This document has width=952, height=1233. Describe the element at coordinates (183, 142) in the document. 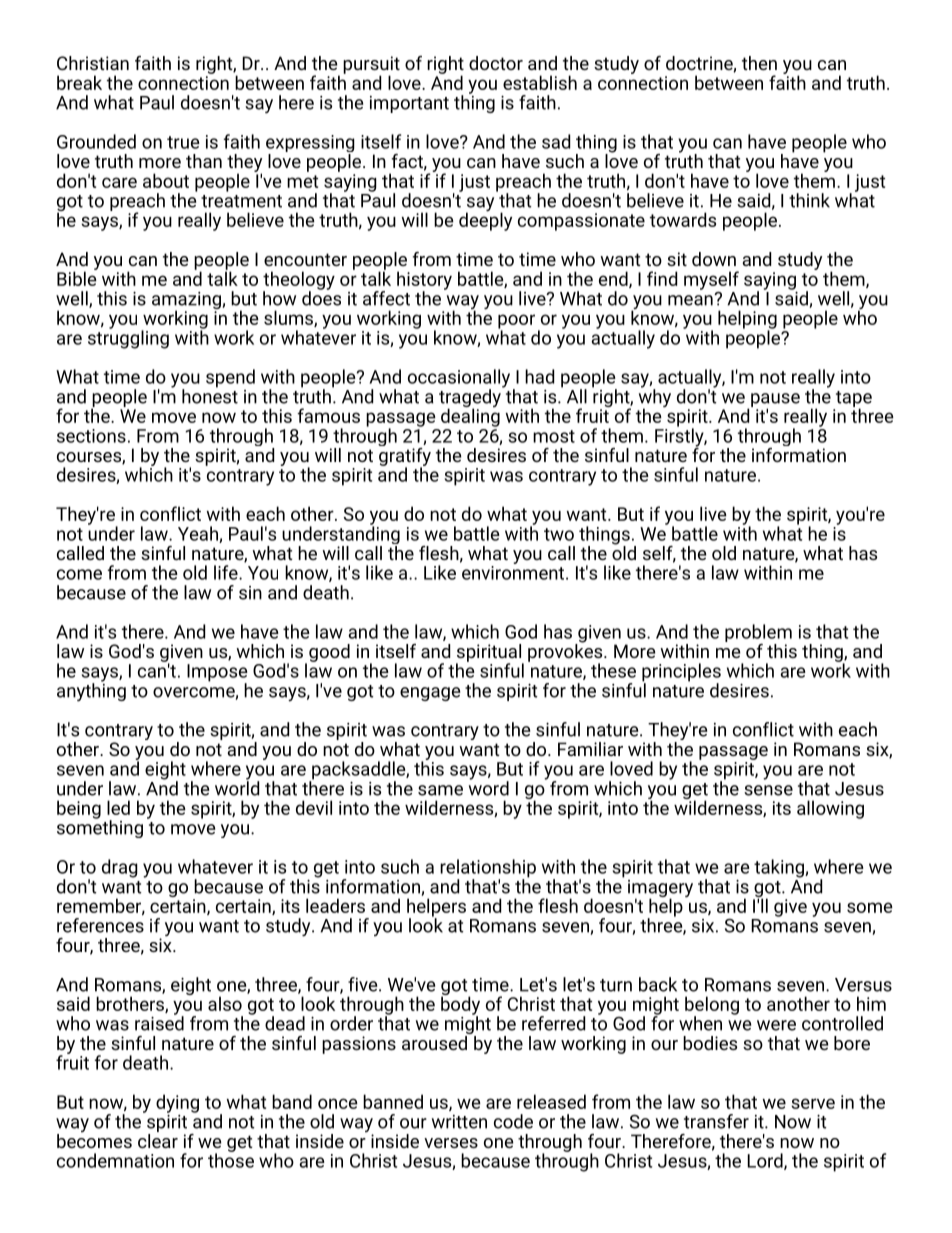

I see `true` at that location.
